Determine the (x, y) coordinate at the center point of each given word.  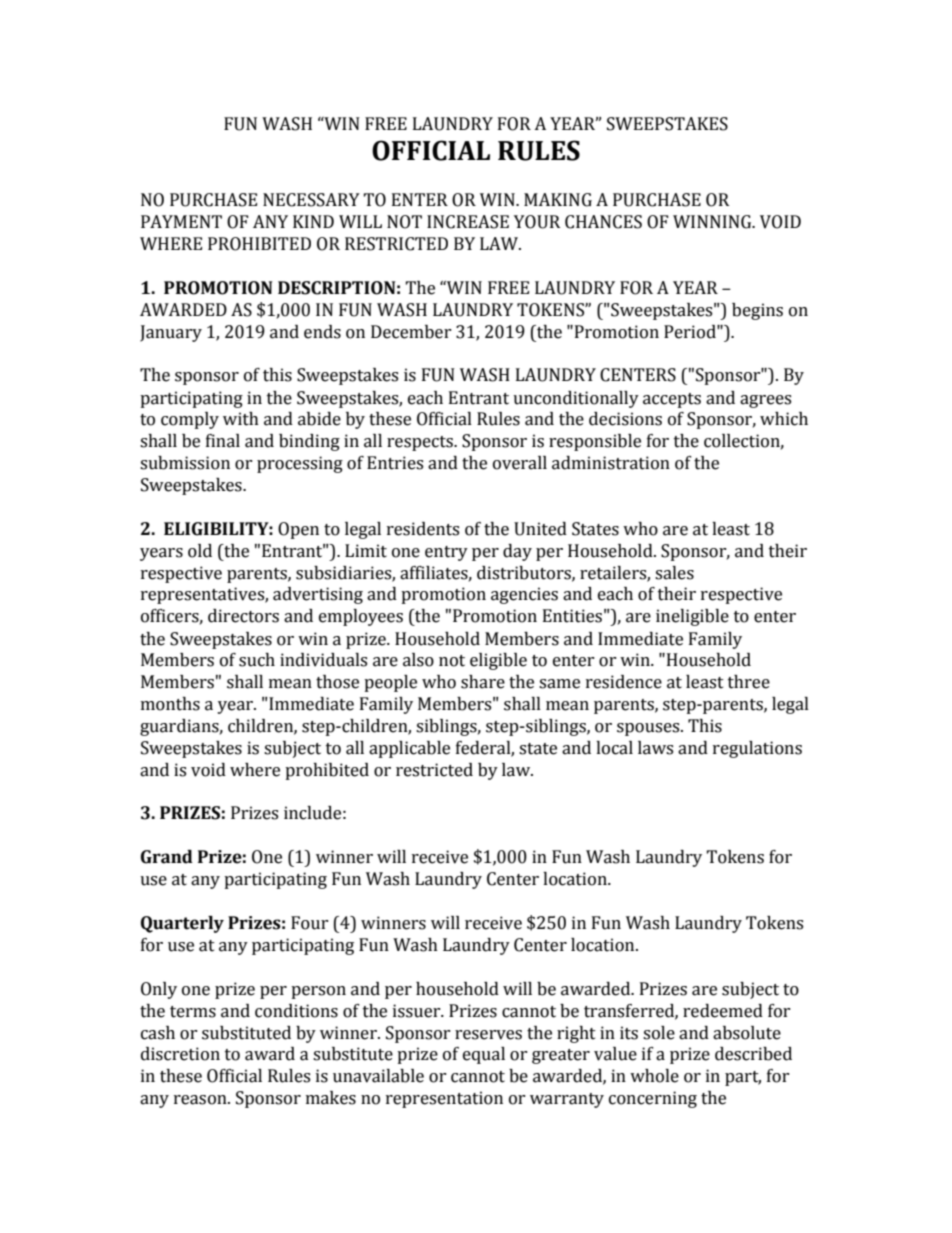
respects (421, 443)
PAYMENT (181, 221)
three (749, 682)
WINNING (713, 222)
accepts (672, 400)
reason (201, 1100)
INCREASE (468, 222)
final (223, 441)
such (257, 660)
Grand (167, 857)
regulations (757, 749)
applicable (409, 749)
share (483, 682)
